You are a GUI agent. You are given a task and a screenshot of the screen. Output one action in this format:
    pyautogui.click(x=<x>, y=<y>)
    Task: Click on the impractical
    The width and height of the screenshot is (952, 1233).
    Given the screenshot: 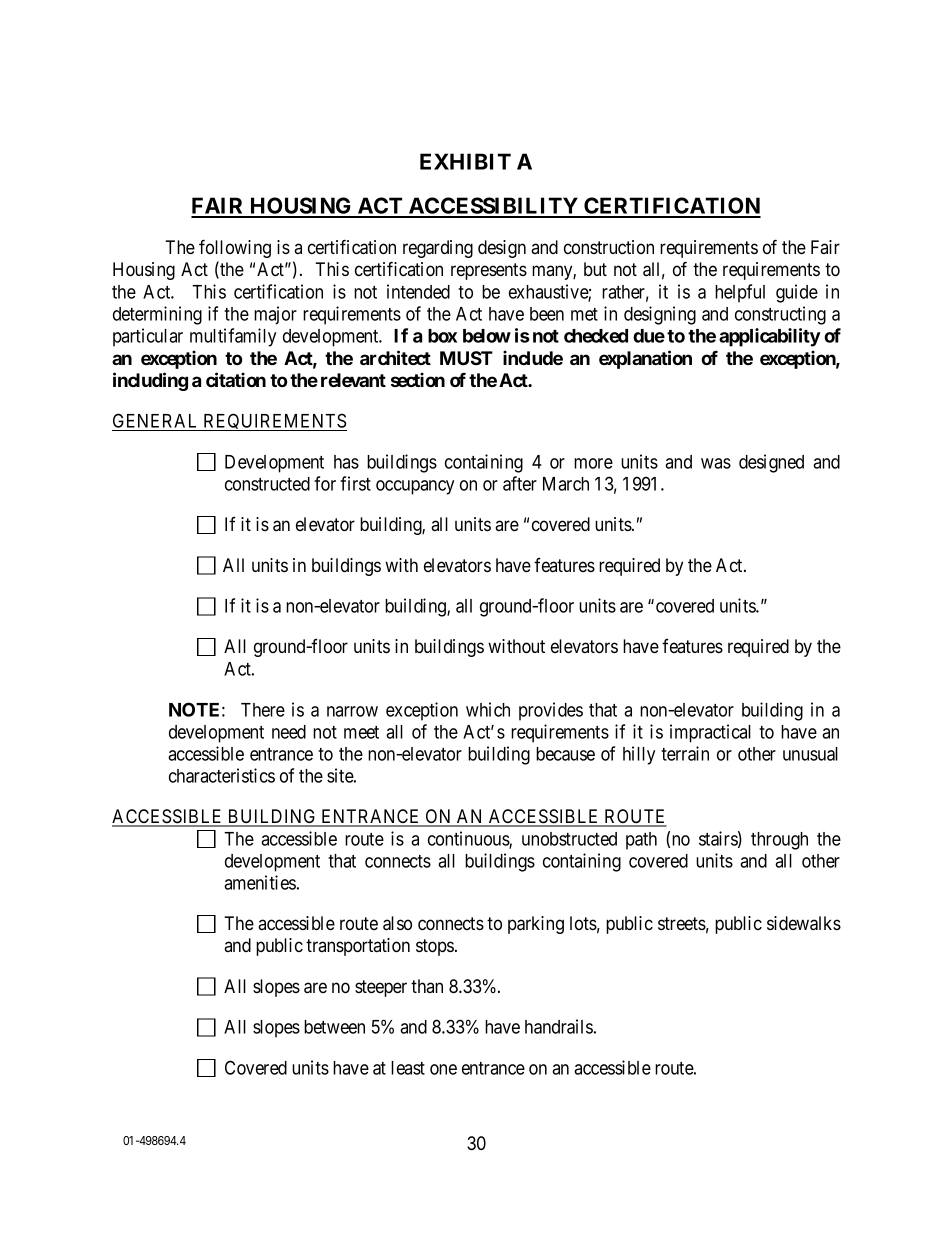 What is the action you would take?
    pyautogui.click(x=710, y=733)
